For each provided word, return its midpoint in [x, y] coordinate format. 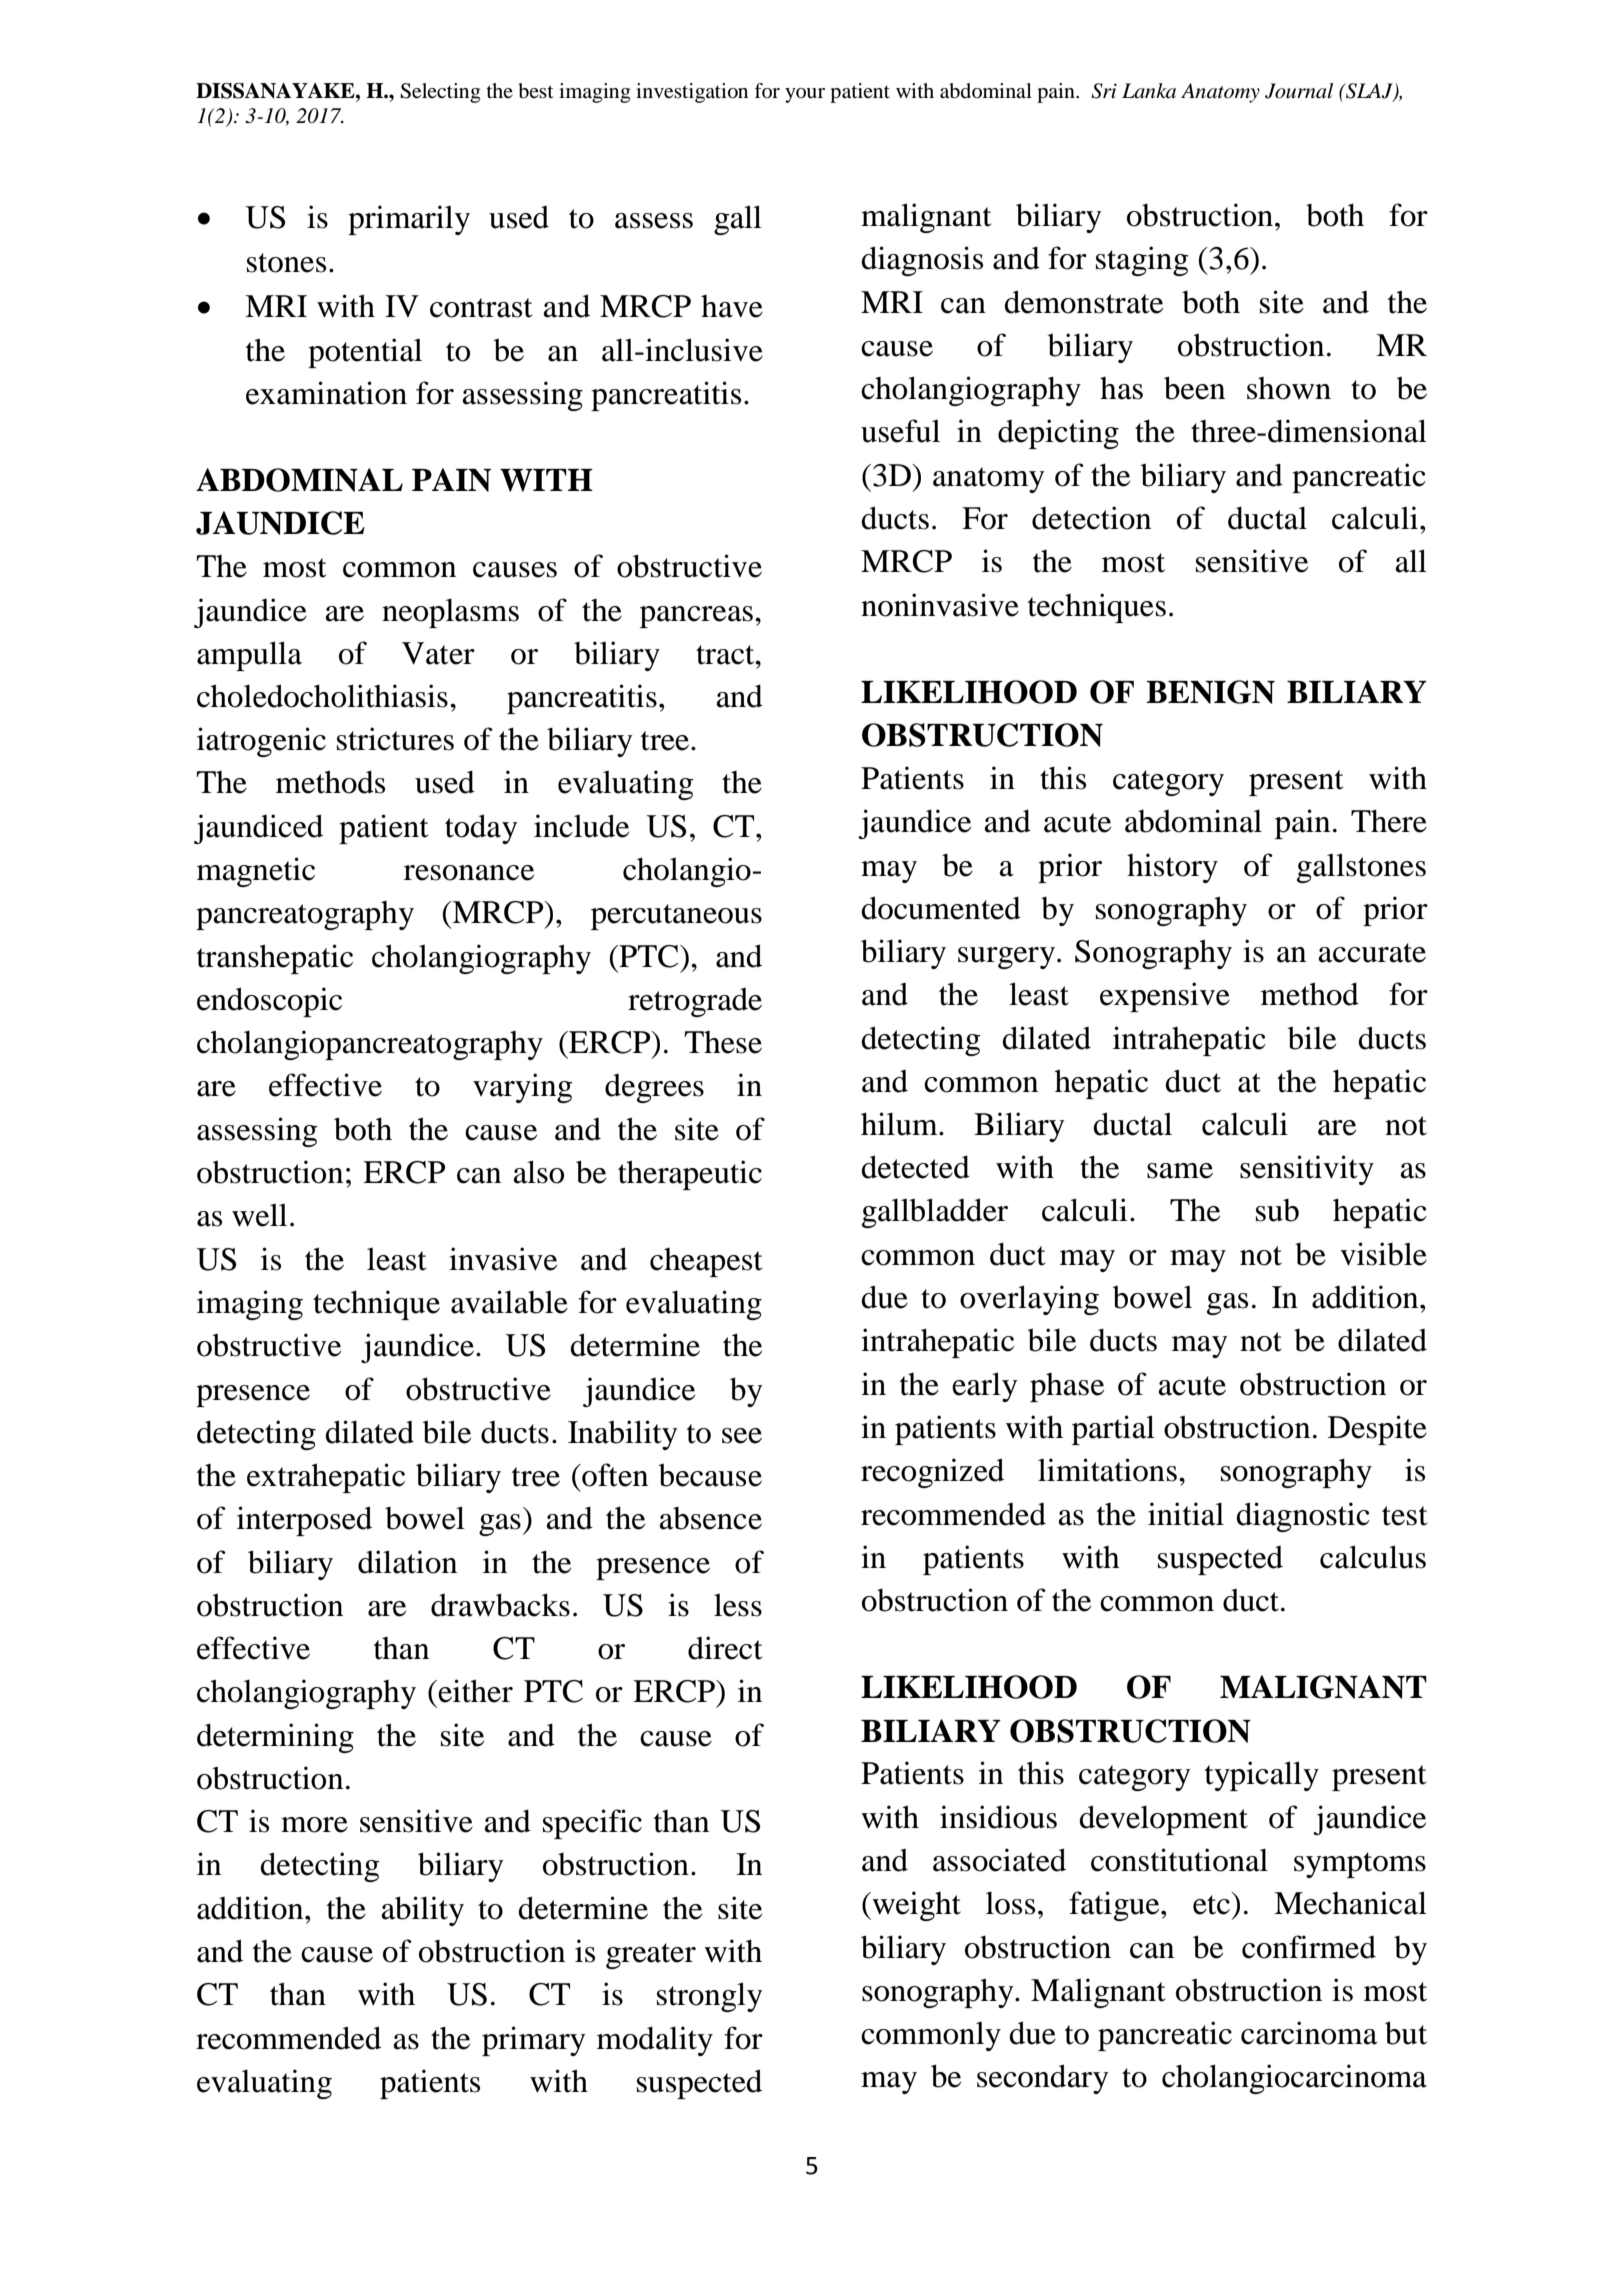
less [738, 1605]
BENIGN [1210, 692]
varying [522, 1088]
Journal [1299, 91]
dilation [407, 1562]
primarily [409, 220]
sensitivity [1307, 1170]
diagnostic [1303, 1517]
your [805, 95]
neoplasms [450, 613]
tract [726, 655]
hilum [900, 1124]
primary [533, 2041]
